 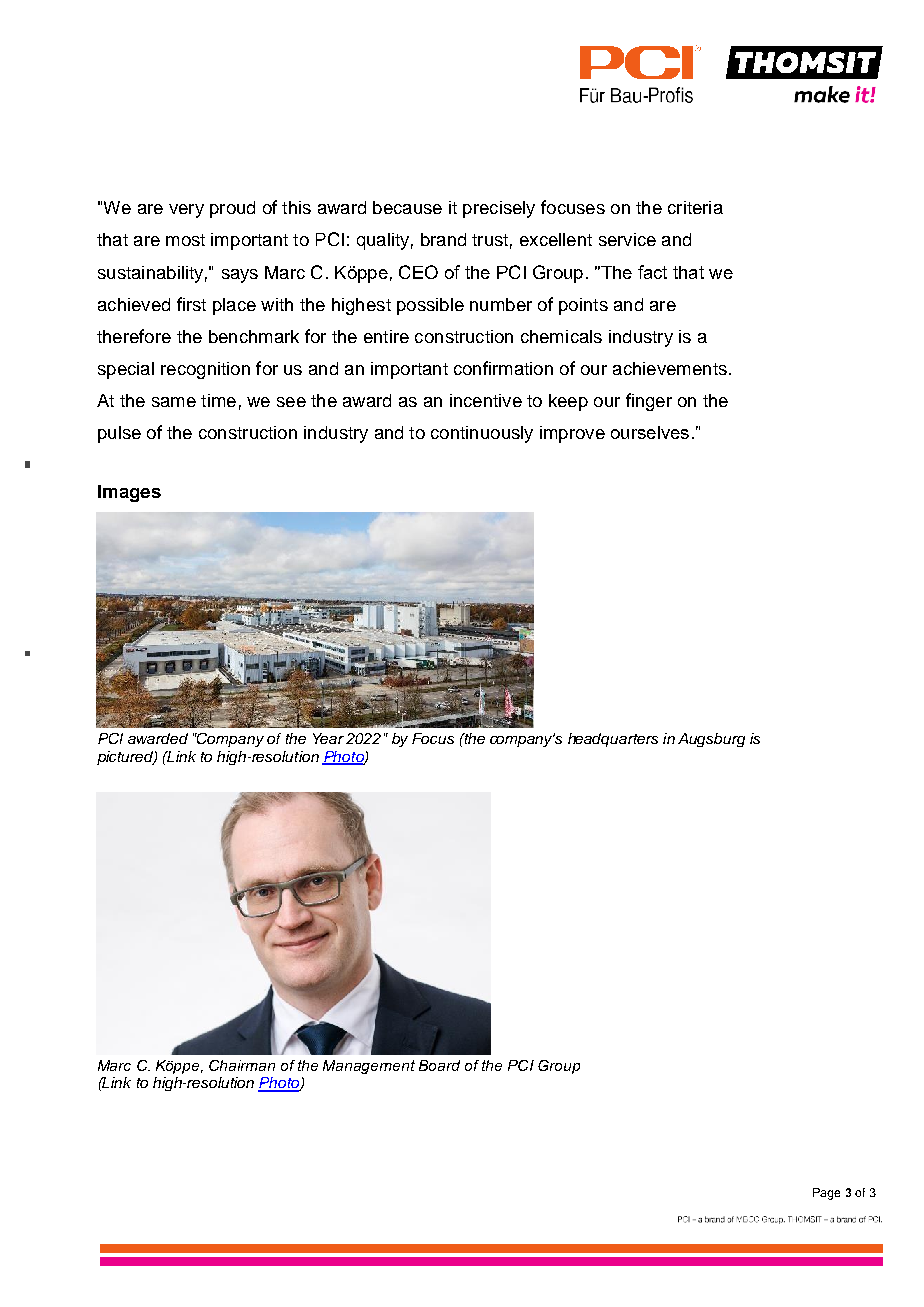 What do you see at coordinates (650, 432) in the page?
I see `ourselves` at bounding box center [650, 432].
